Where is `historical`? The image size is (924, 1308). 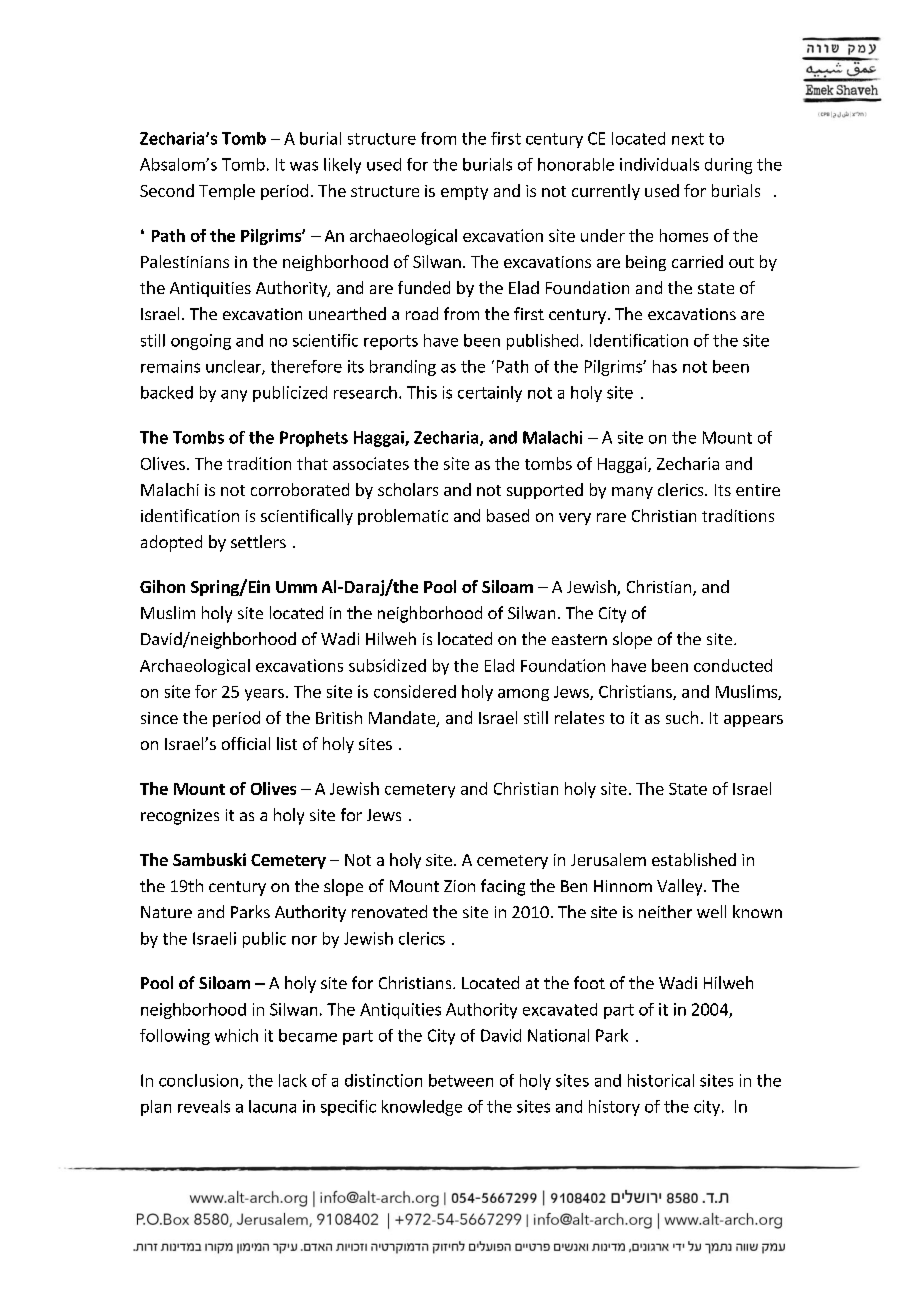
historical is located at coordinates (661, 1080).
